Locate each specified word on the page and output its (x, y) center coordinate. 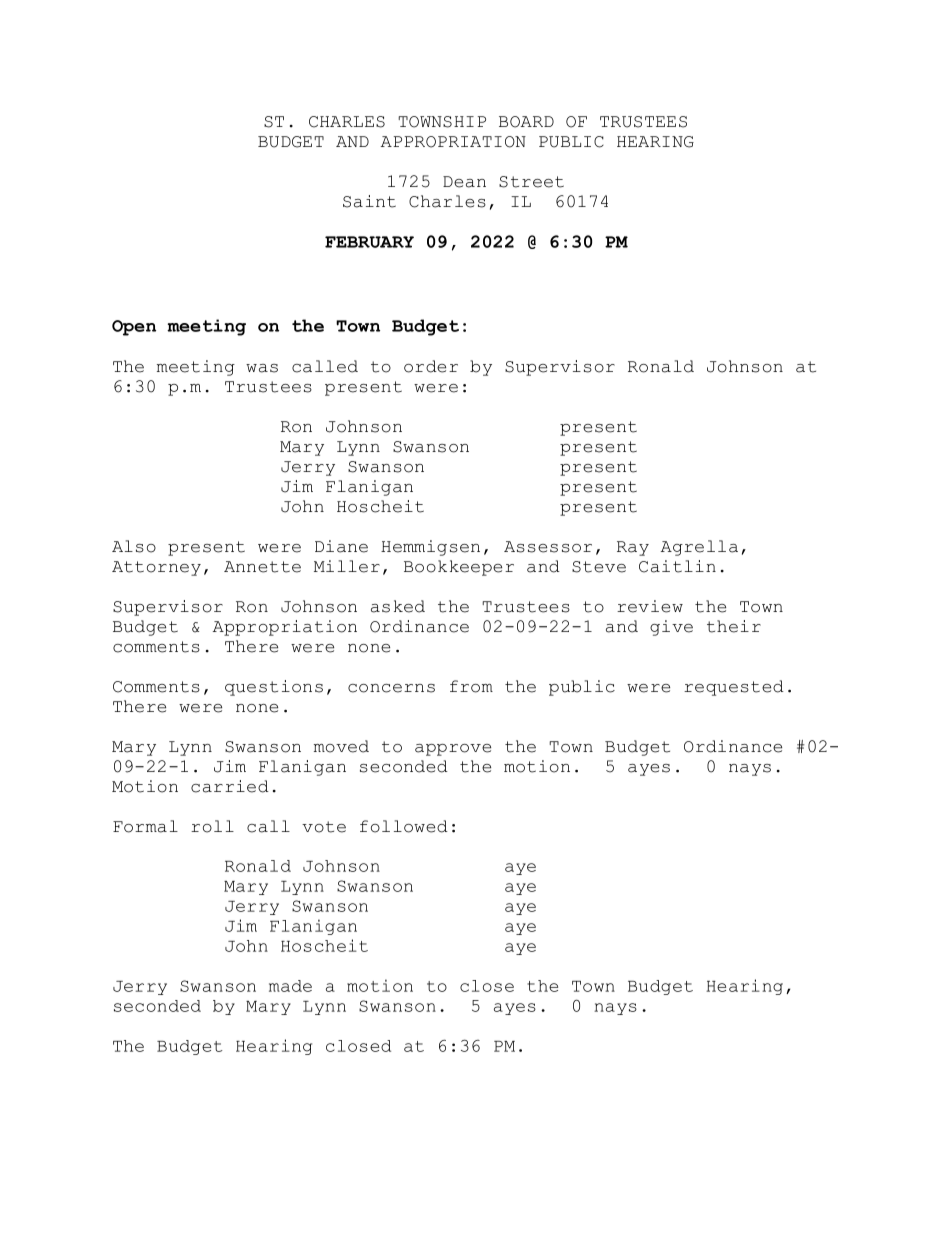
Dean (464, 182)
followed (404, 826)
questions (274, 688)
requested (734, 688)
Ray (633, 548)
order (431, 366)
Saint (369, 201)
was (262, 368)
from (471, 686)
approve (453, 750)
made (290, 986)
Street (531, 182)
